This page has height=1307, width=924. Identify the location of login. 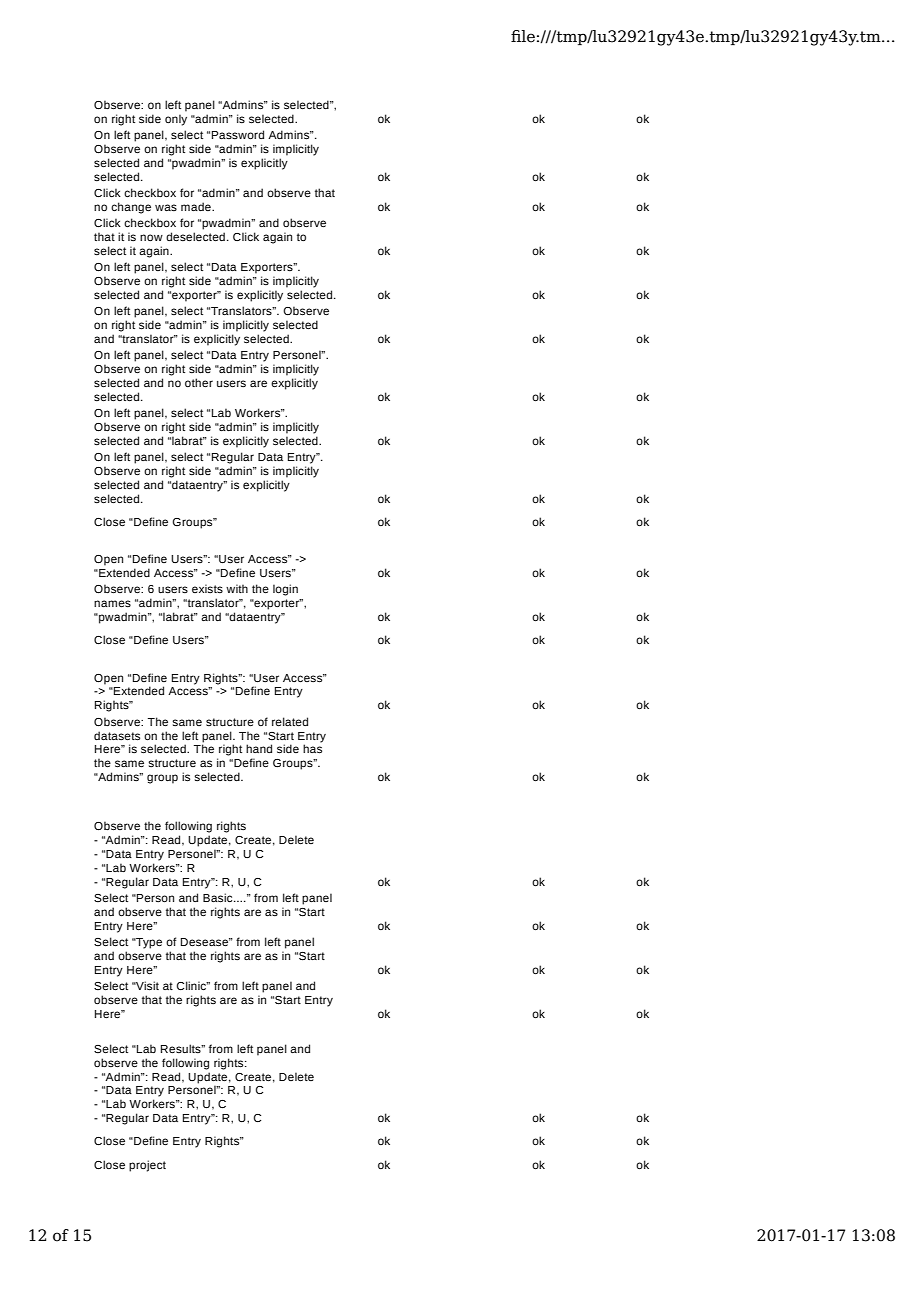
(285, 590).
